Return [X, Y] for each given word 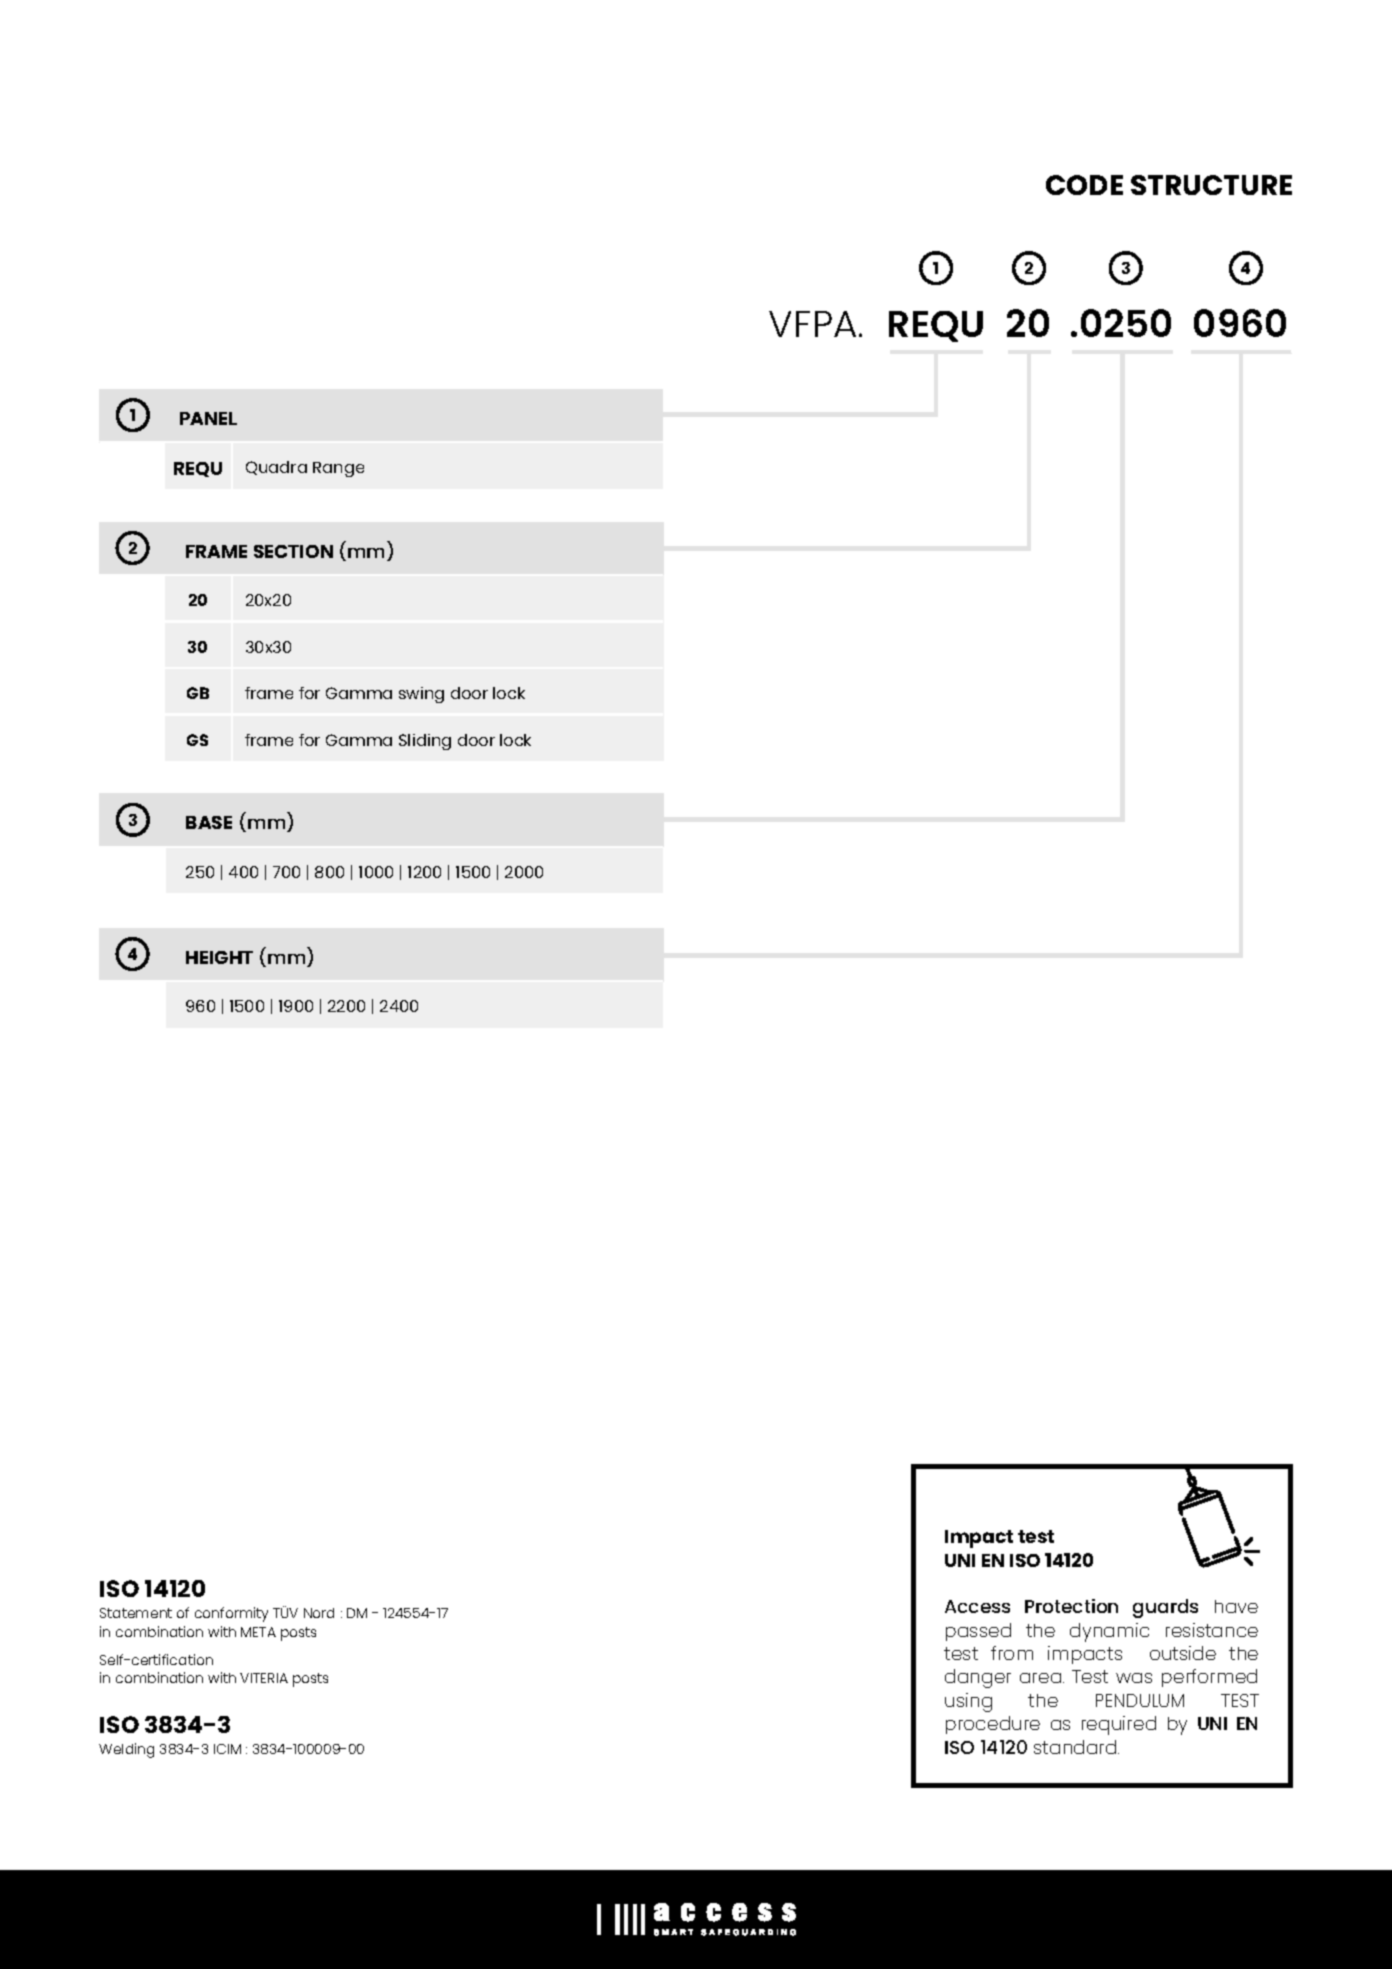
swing [421, 695]
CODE [1084, 185]
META [258, 1632]
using [968, 1702]
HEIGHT [219, 957]
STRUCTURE [1211, 185]
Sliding [425, 742]
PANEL [208, 418]
